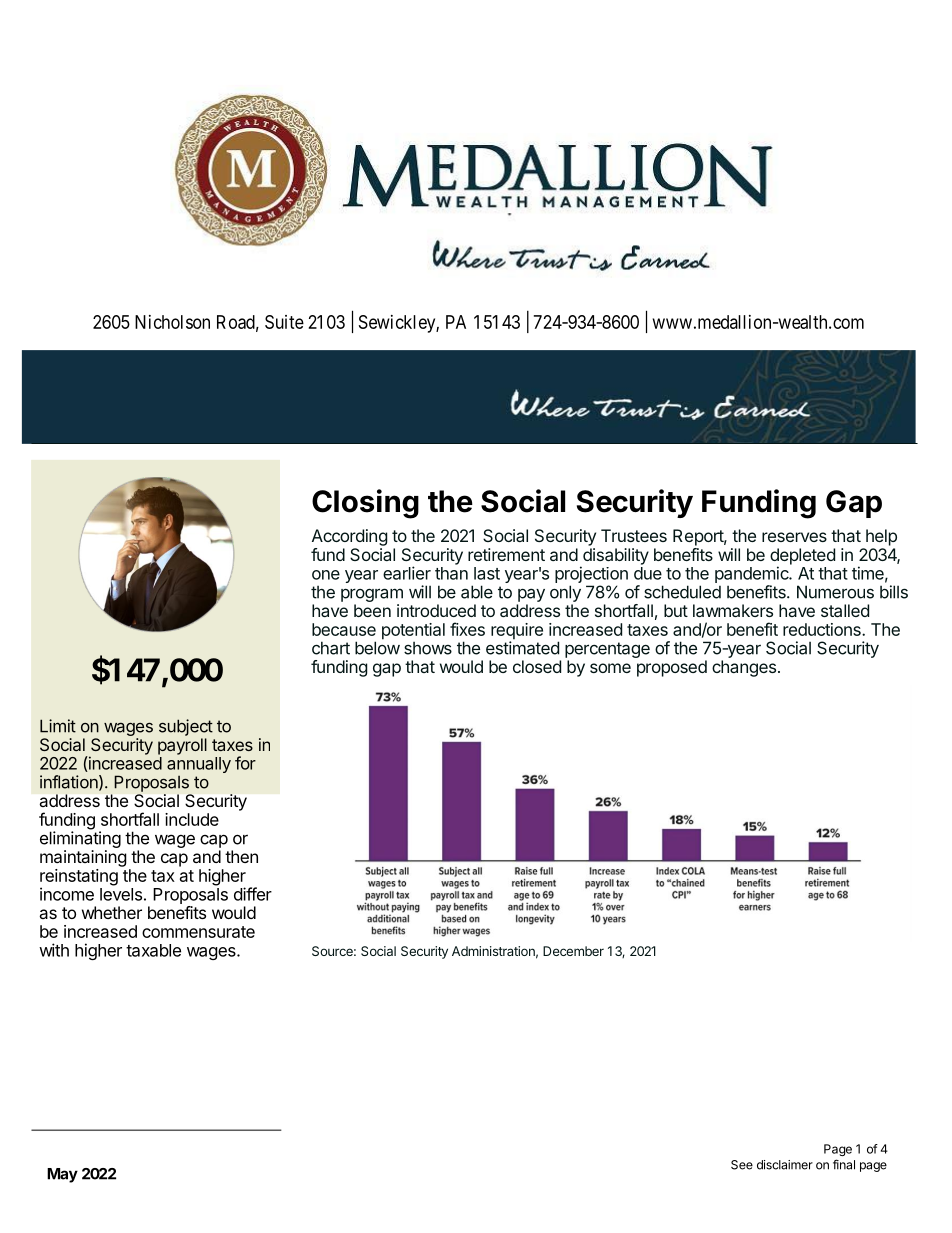 This screenshot has height=1233, width=952. I want to click on fixes, so click(467, 629).
